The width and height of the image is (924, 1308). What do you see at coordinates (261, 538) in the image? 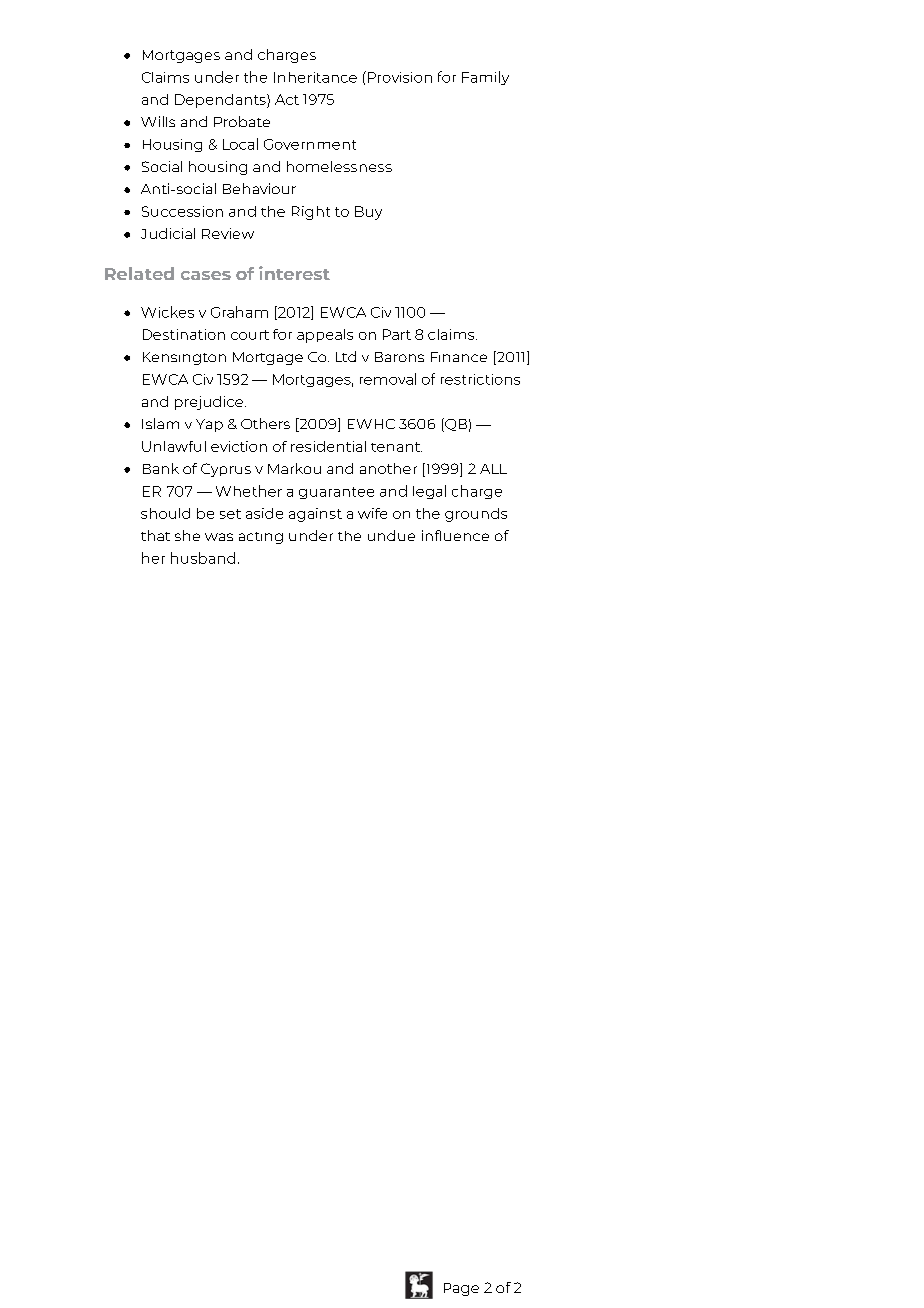
I see `acting` at bounding box center [261, 538].
